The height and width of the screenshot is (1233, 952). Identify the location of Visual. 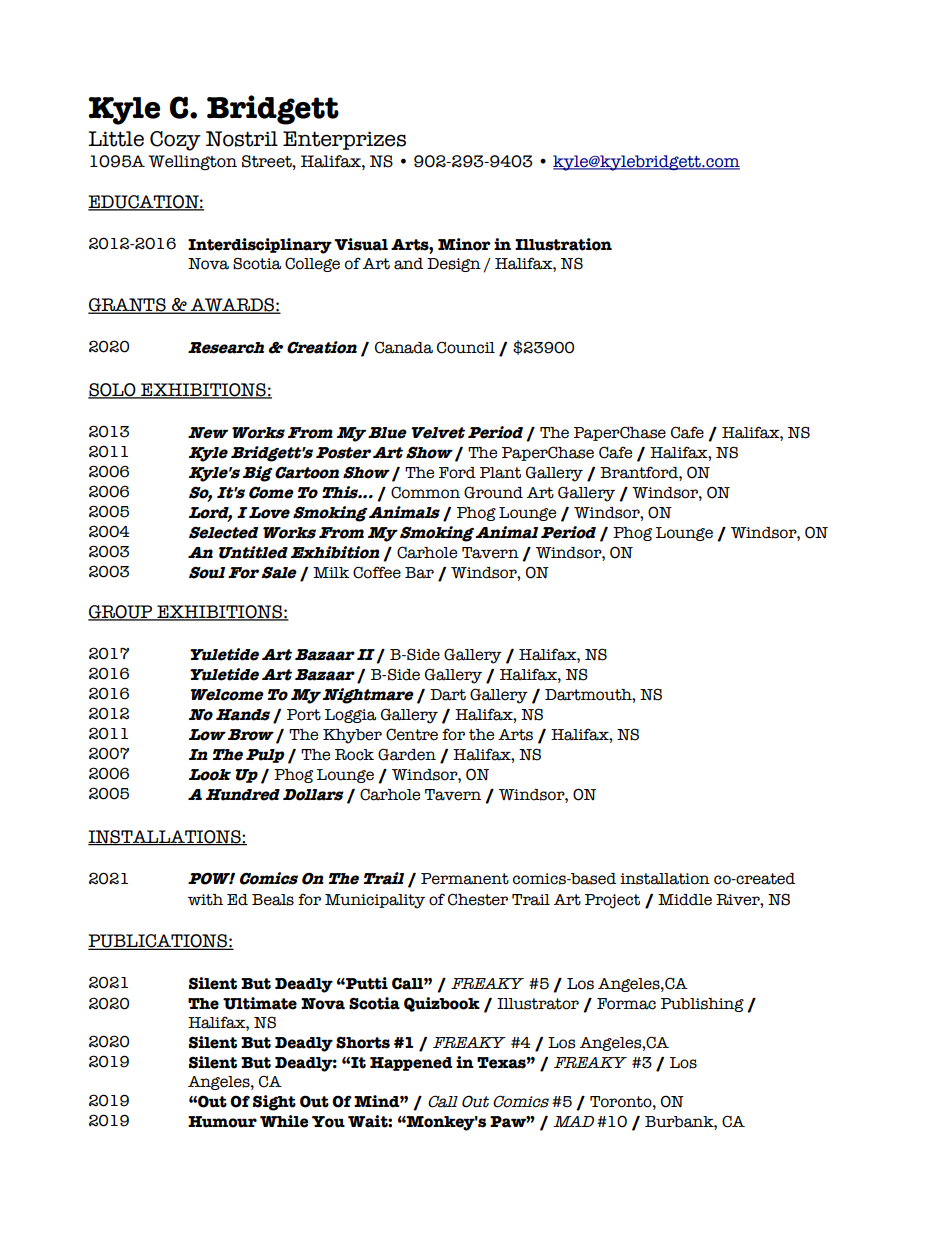
(361, 244).
